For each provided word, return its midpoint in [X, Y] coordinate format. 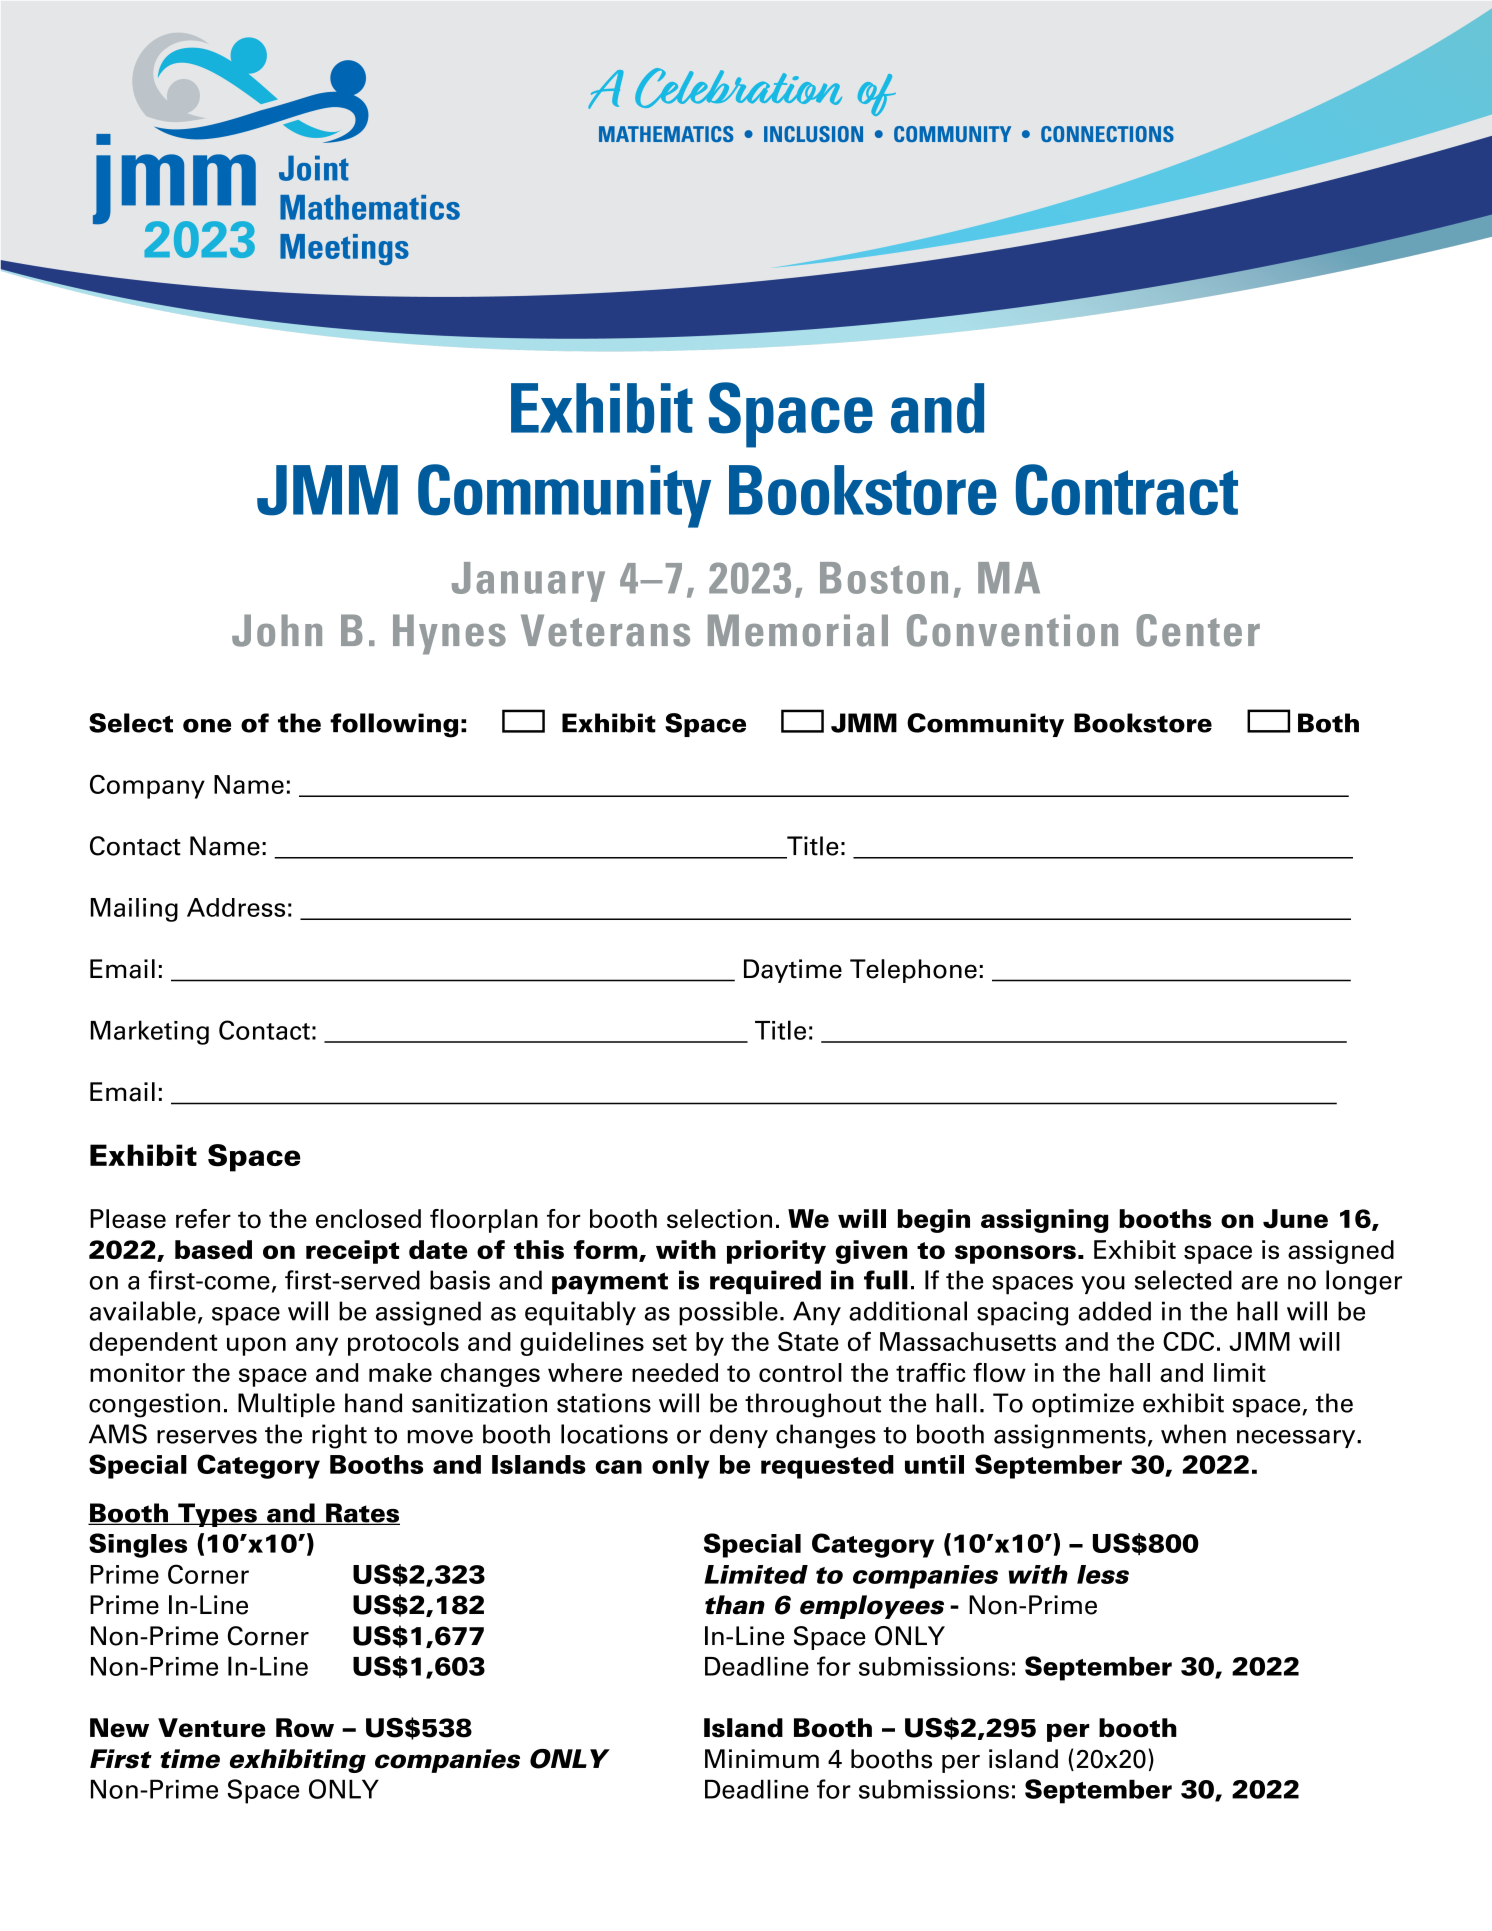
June [1295, 1219]
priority [776, 1252]
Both [1328, 723]
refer [203, 1218]
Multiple [286, 1405]
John [277, 630]
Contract [1127, 490]
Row [305, 1728]
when [1193, 1434]
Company [147, 786]
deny [739, 1436]
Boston [884, 578]
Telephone [913, 971]
